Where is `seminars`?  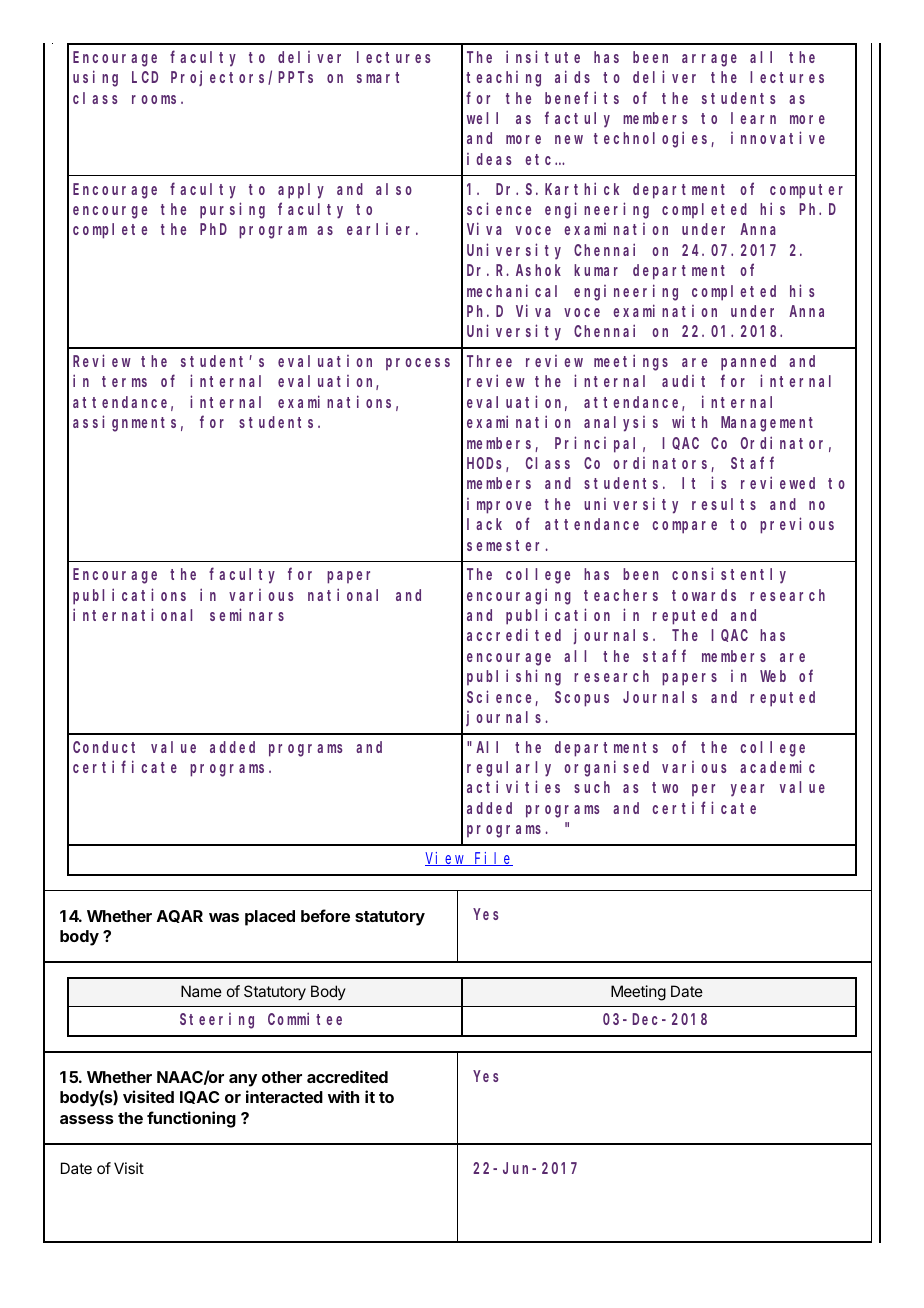
seminars is located at coordinates (247, 614).
